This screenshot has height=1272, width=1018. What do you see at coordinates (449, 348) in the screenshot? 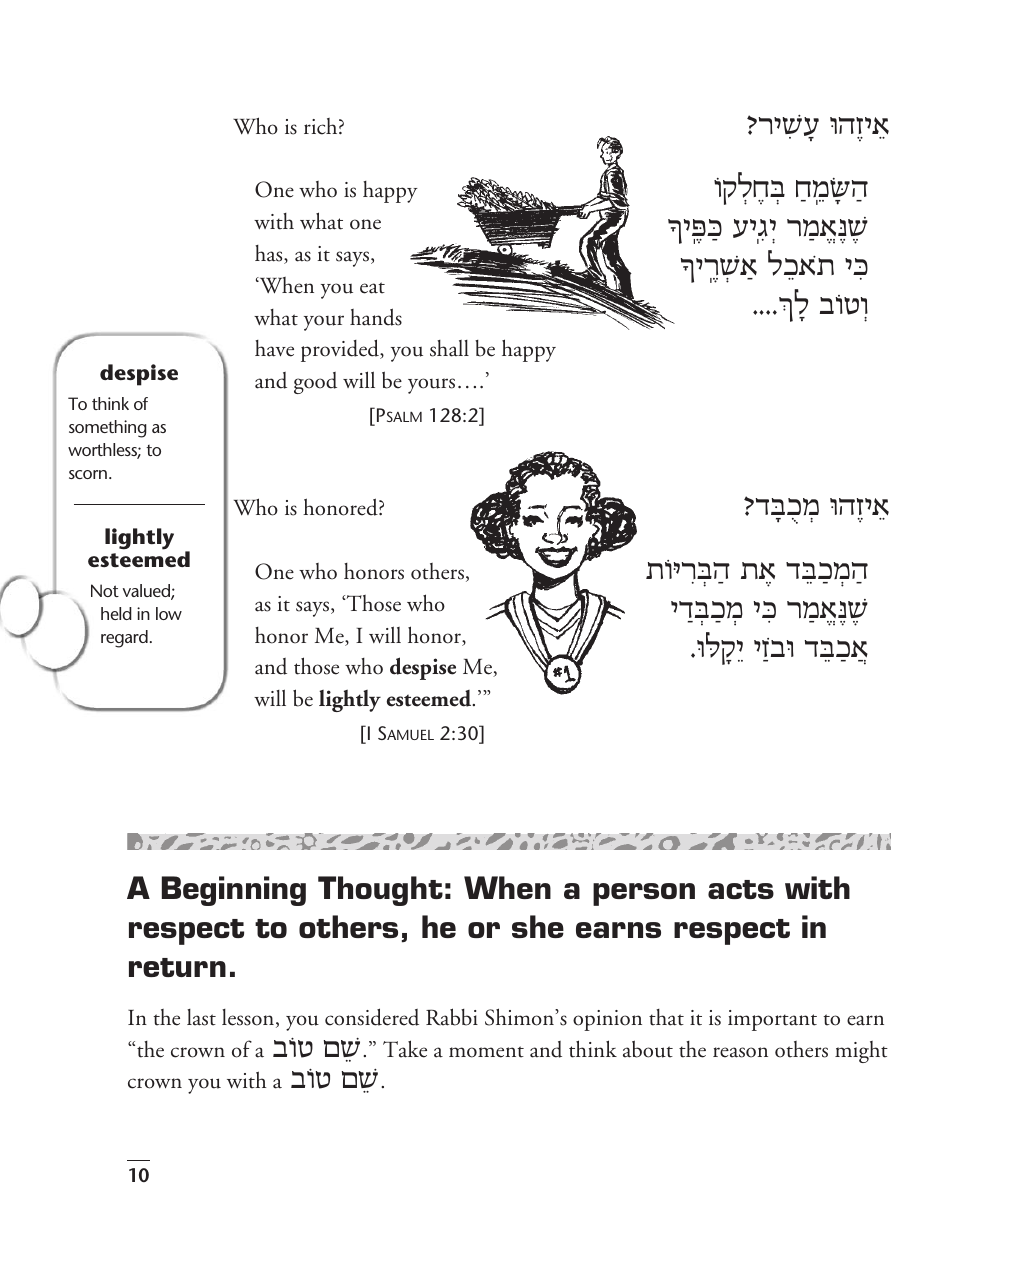
I see `shall` at bounding box center [449, 348].
